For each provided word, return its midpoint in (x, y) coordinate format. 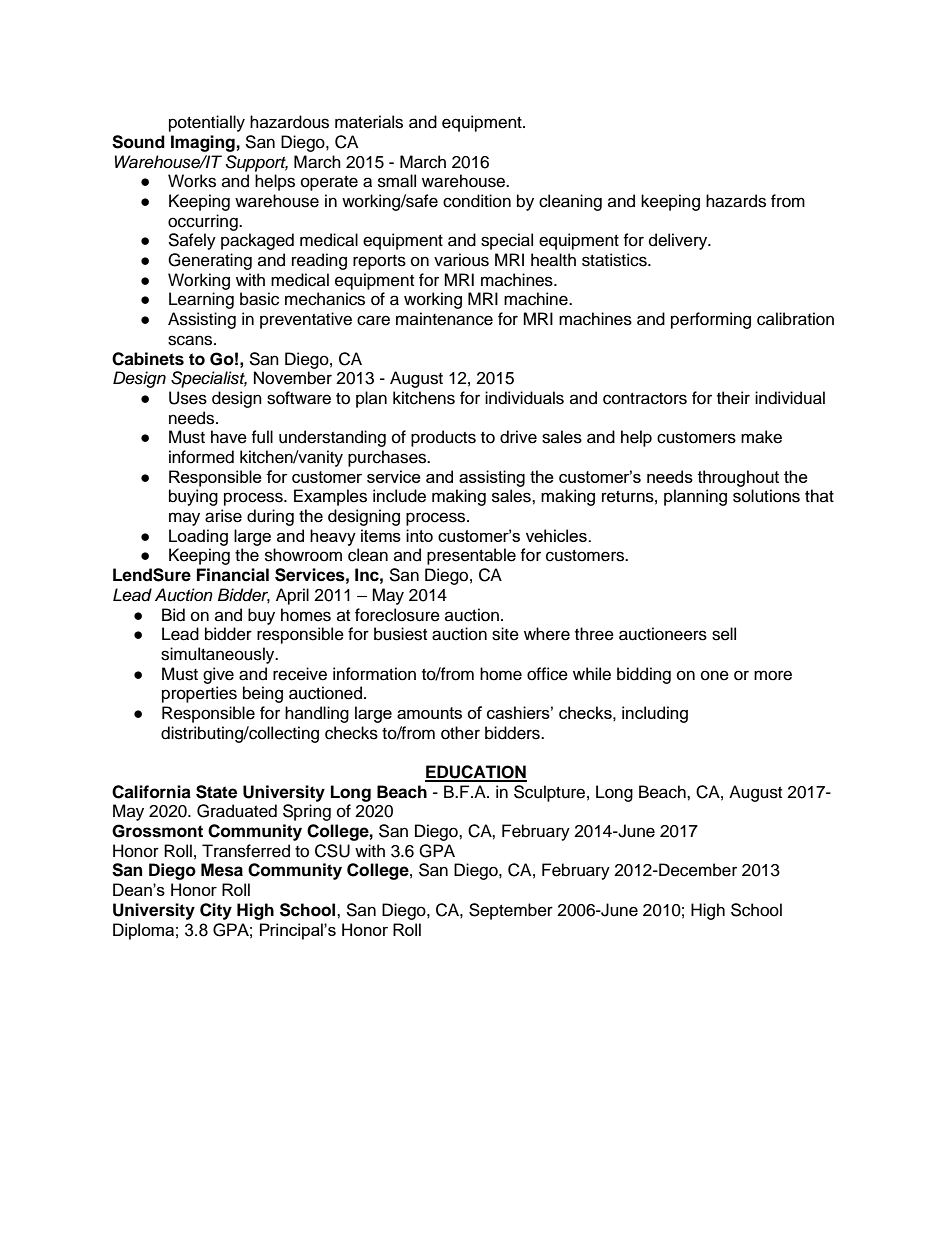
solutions (766, 496)
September (511, 911)
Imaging (203, 143)
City (216, 911)
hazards (736, 201)
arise (223, 516)
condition (477, 201)
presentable (471, 556)
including (655, 714)
